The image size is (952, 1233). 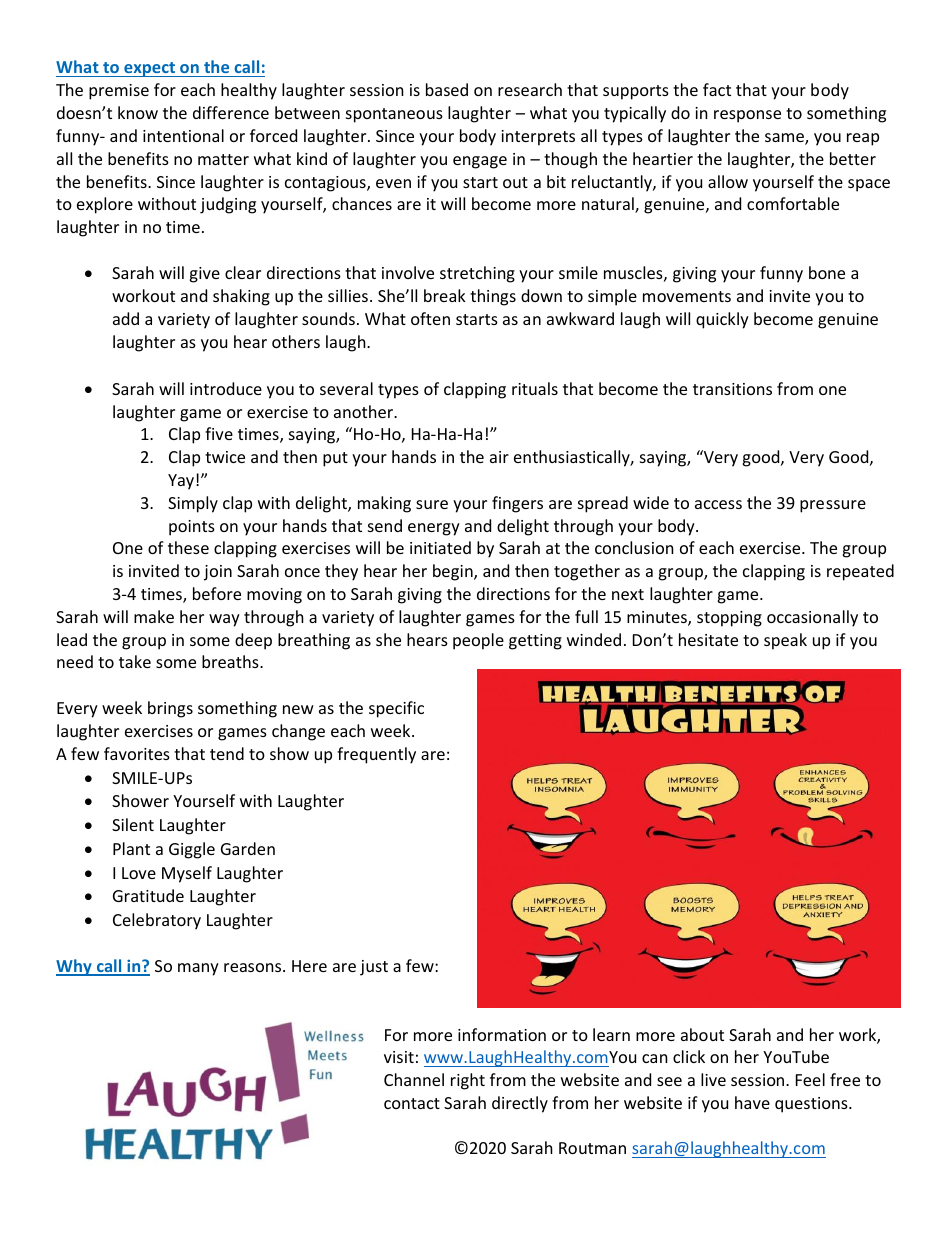 I want to click on response, so click(x=747, y=116).
